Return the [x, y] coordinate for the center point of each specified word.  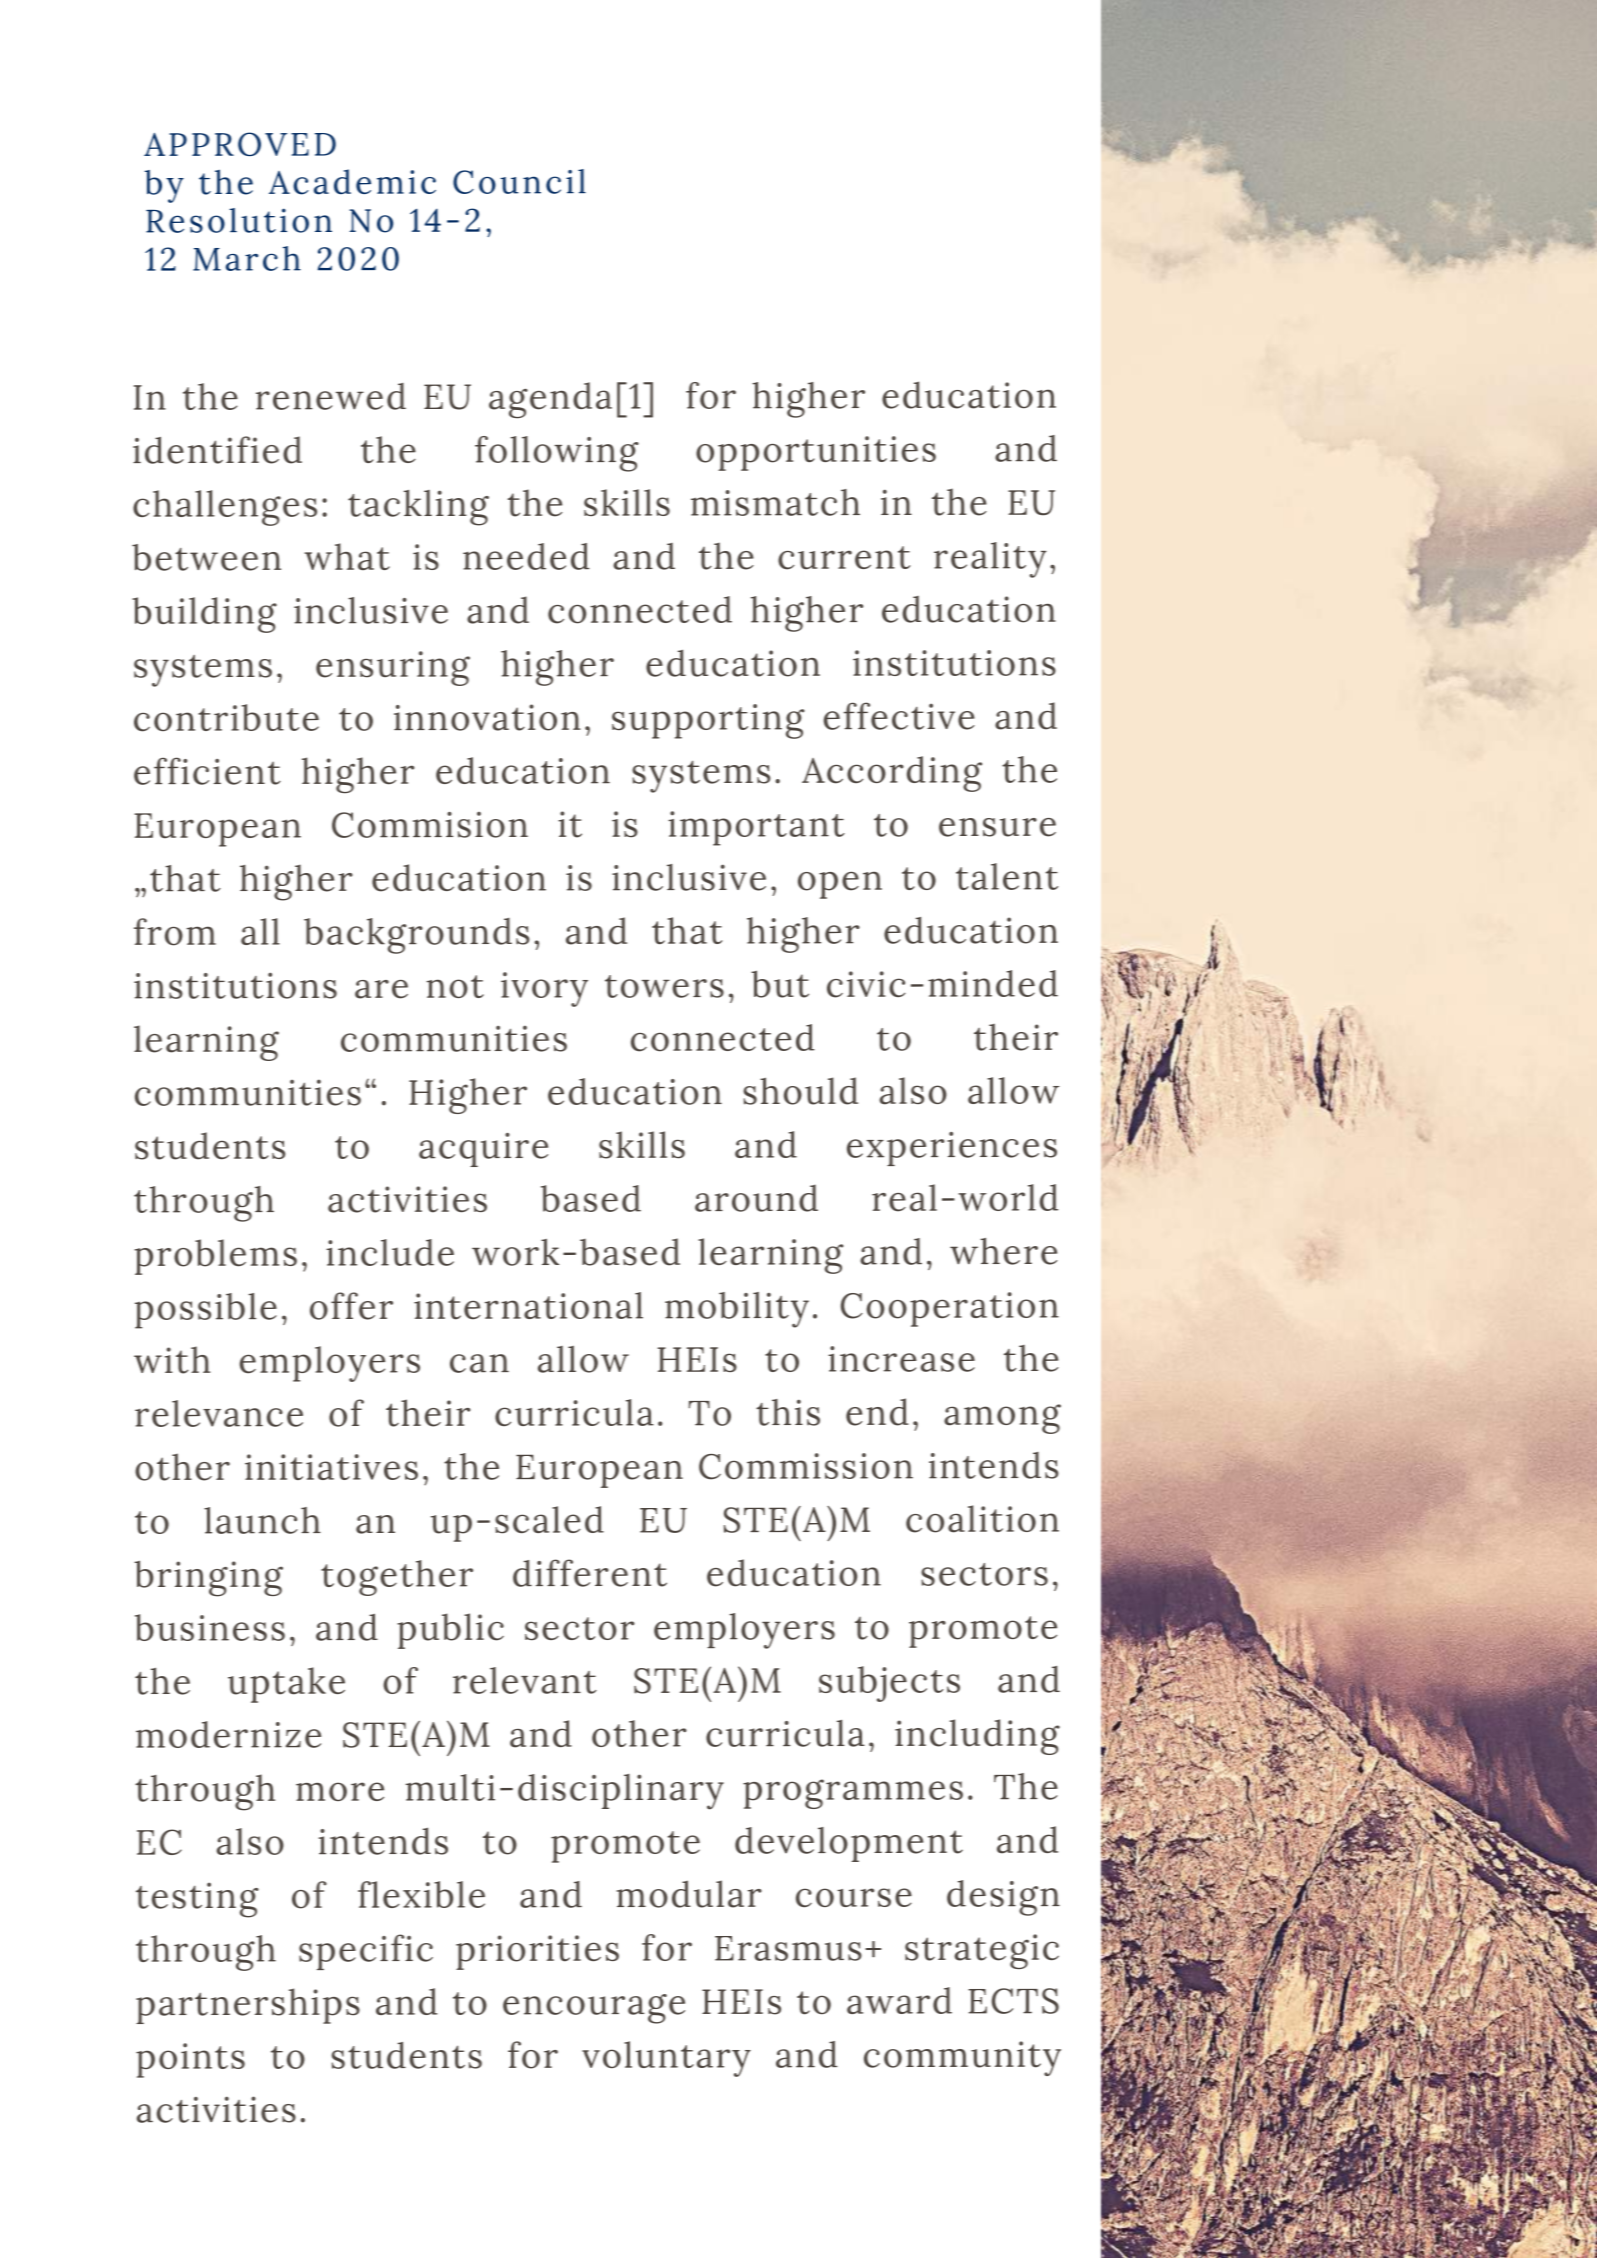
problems [216, 1257]
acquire [483, 1149]
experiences [952, 1149]
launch [262, 1520]
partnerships [248, 2006]
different [590, 1573]
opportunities [816, 453]
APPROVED [240, 144]
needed [526, 556]
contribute [226, 718]
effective [899, 716]
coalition [982, 1519]
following [557, 454]
